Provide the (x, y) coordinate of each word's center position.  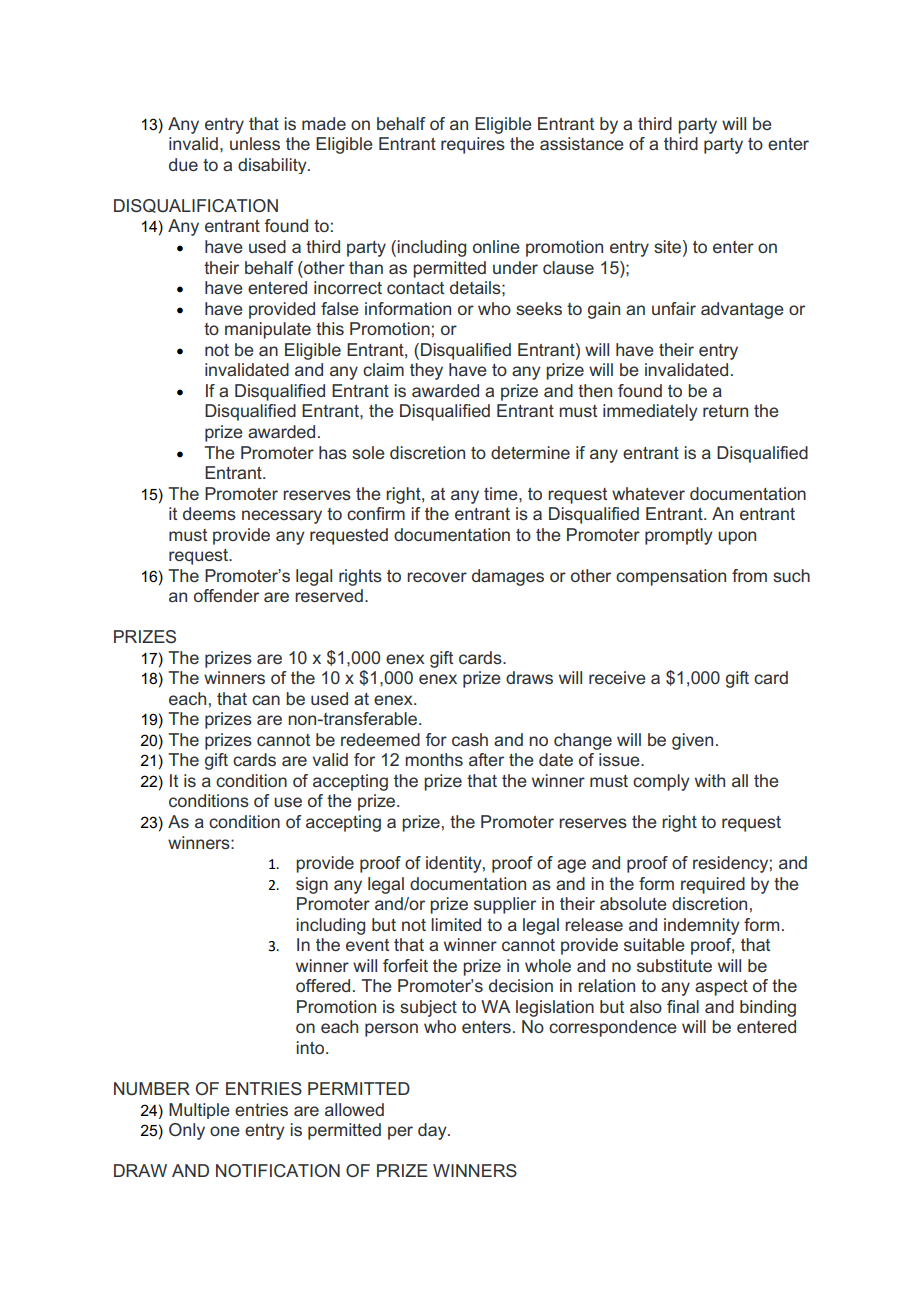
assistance (582, 143)
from (749, 575)
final (683, 1006)
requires (473, 145)
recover (437, 577)
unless (255, 143)
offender (226, 595)
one (225, 1131)
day (433, 1131)
